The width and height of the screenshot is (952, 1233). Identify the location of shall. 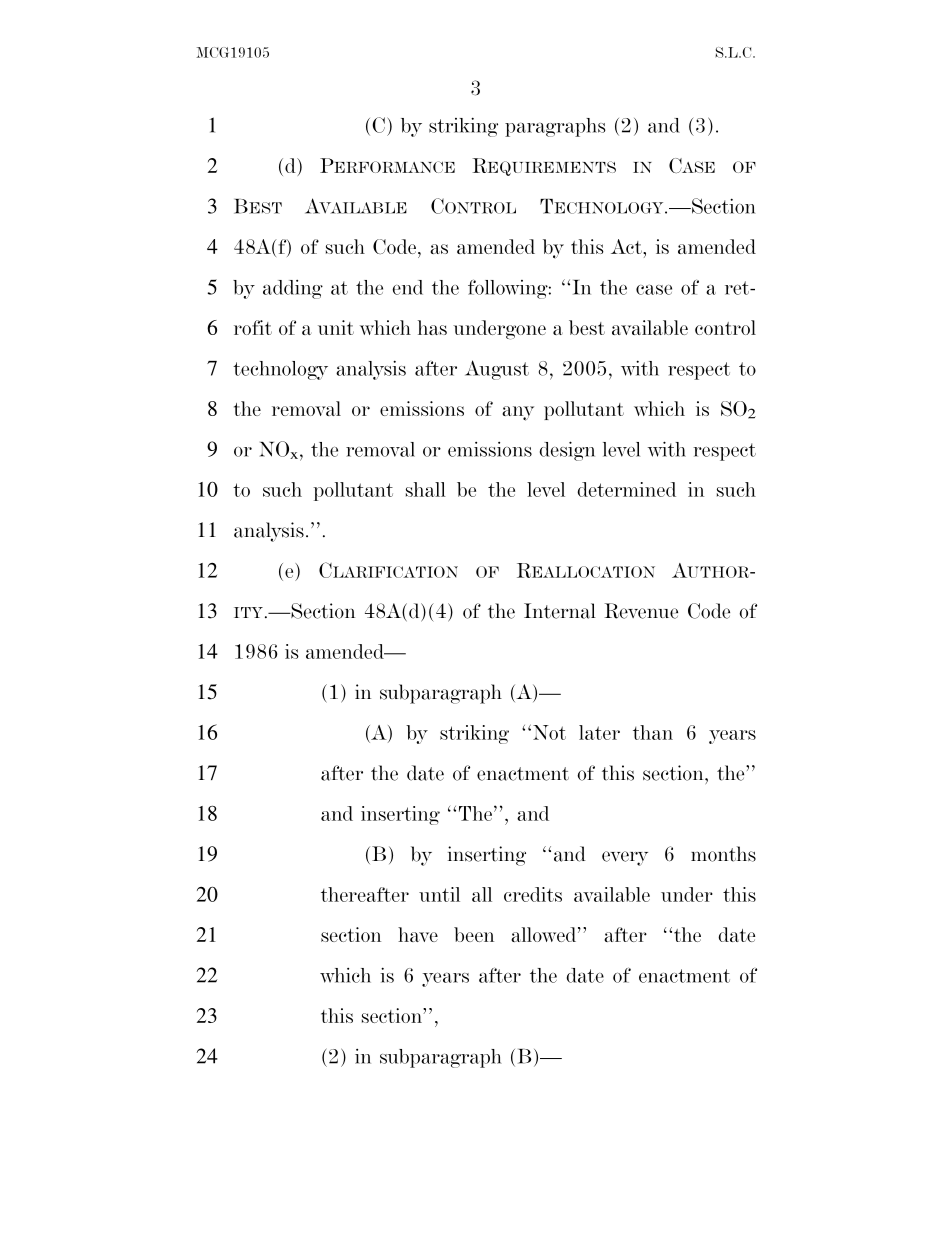
(426, 489).
